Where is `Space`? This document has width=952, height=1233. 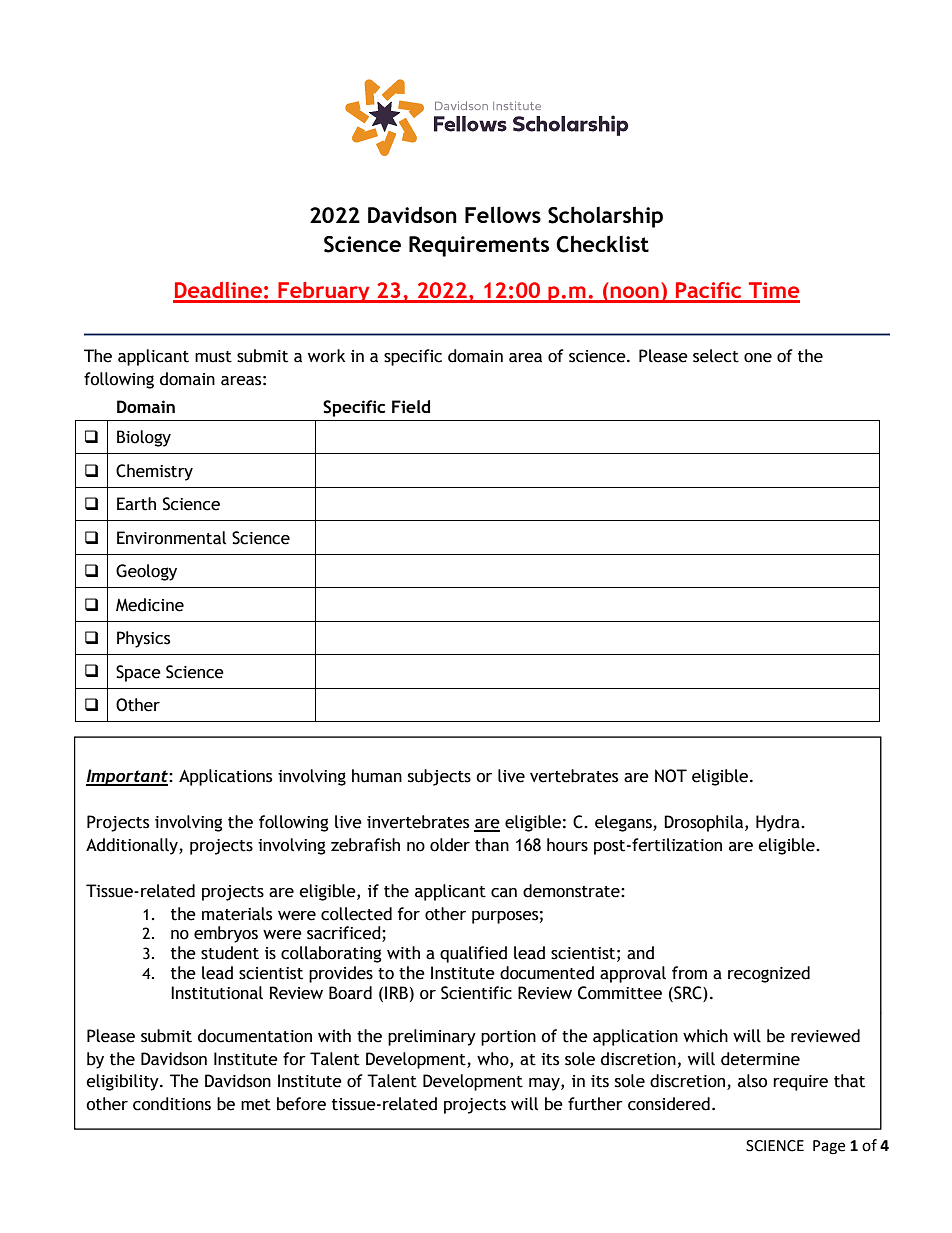
Space is located at coordinates (138, 673).
